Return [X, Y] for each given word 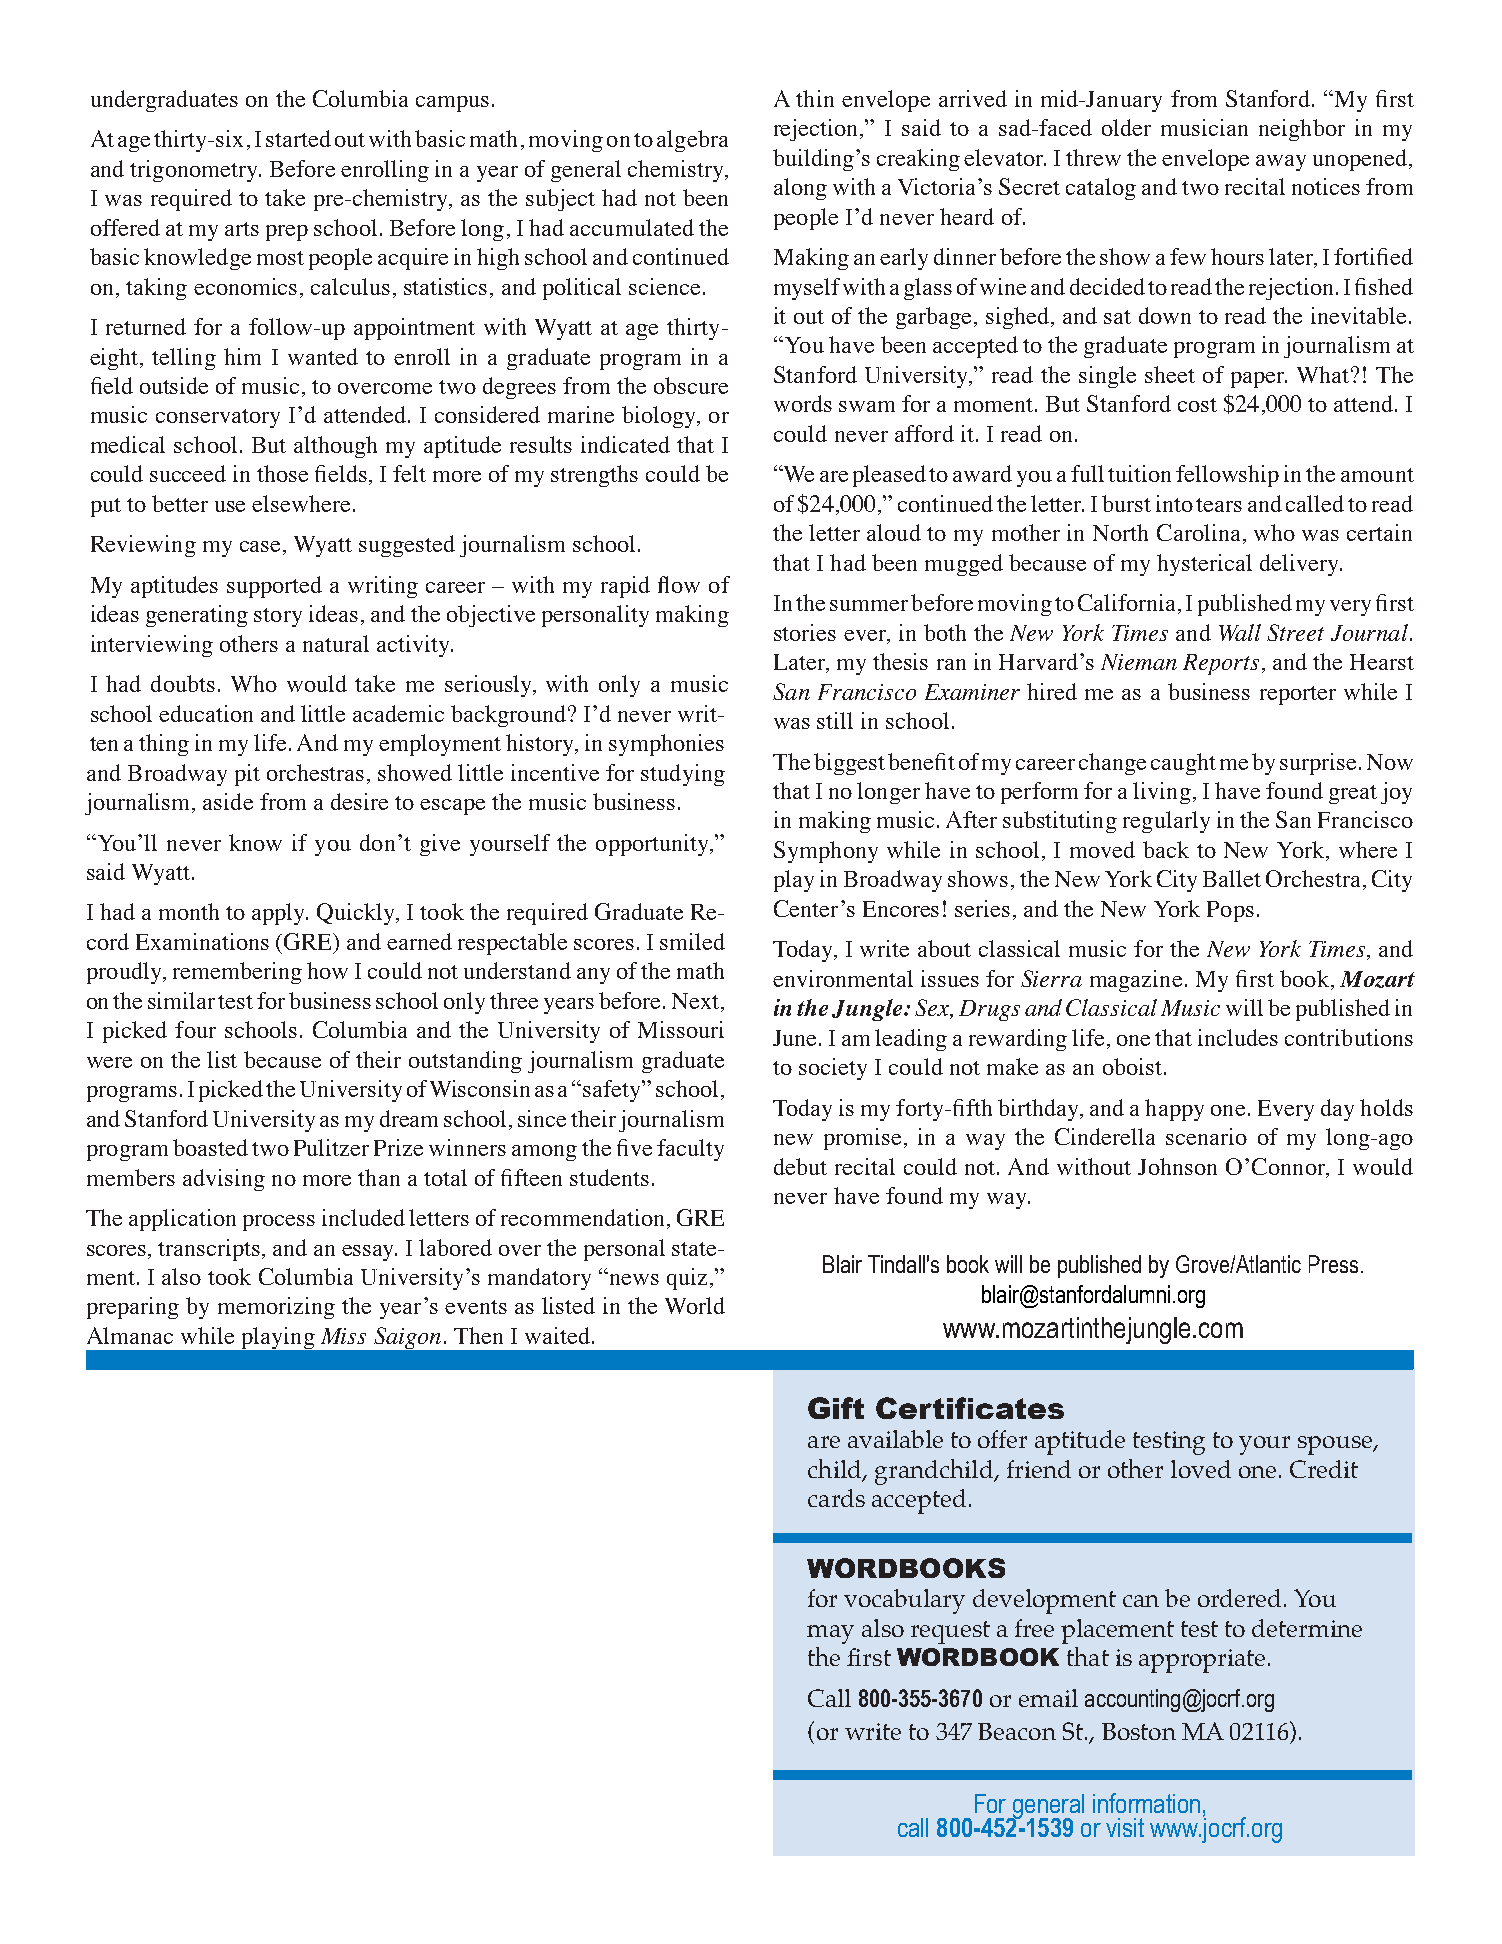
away [1281, 163]
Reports [1221, 664]
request [950, 1632]
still [835, 720]
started [298, 138]
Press [1333, 1264]
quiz [687, 1279]
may [830, 1634]
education [206, 713]
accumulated [632, 227]
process [279, 1223]
